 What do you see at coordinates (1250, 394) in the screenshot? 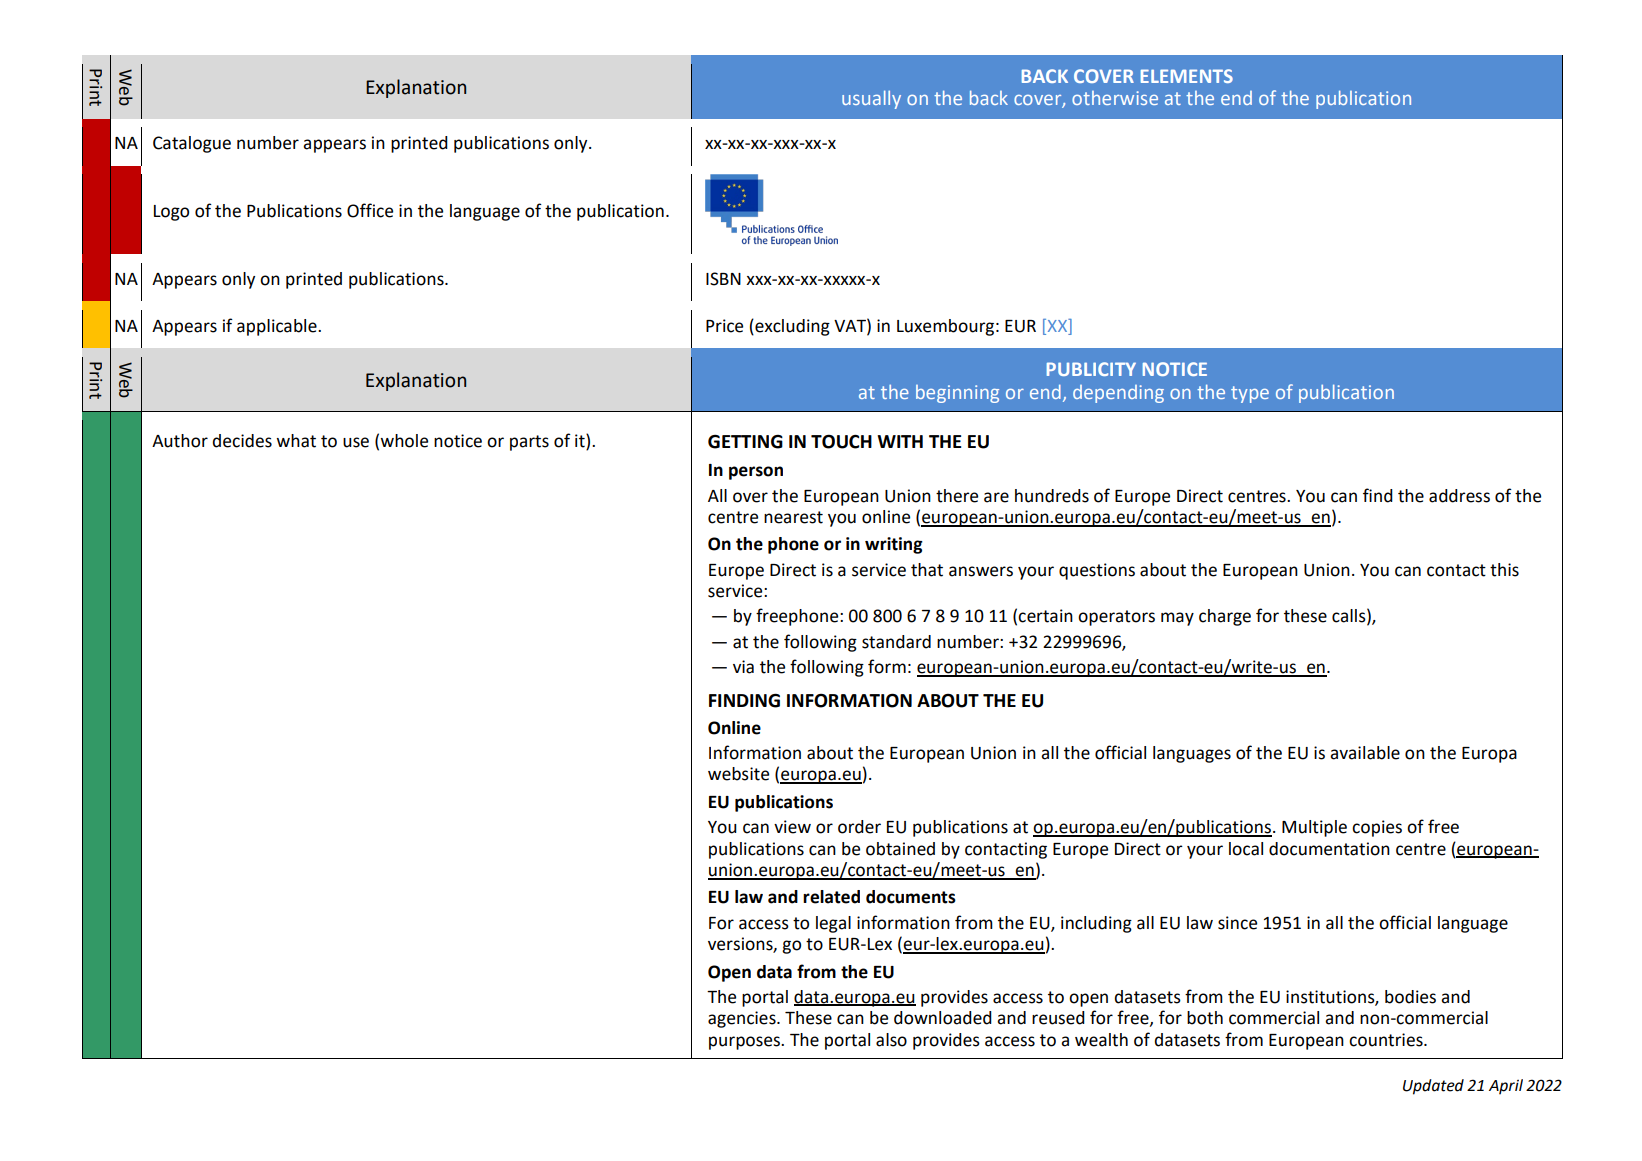
I see `type` at bounding box center [1250, 394].
